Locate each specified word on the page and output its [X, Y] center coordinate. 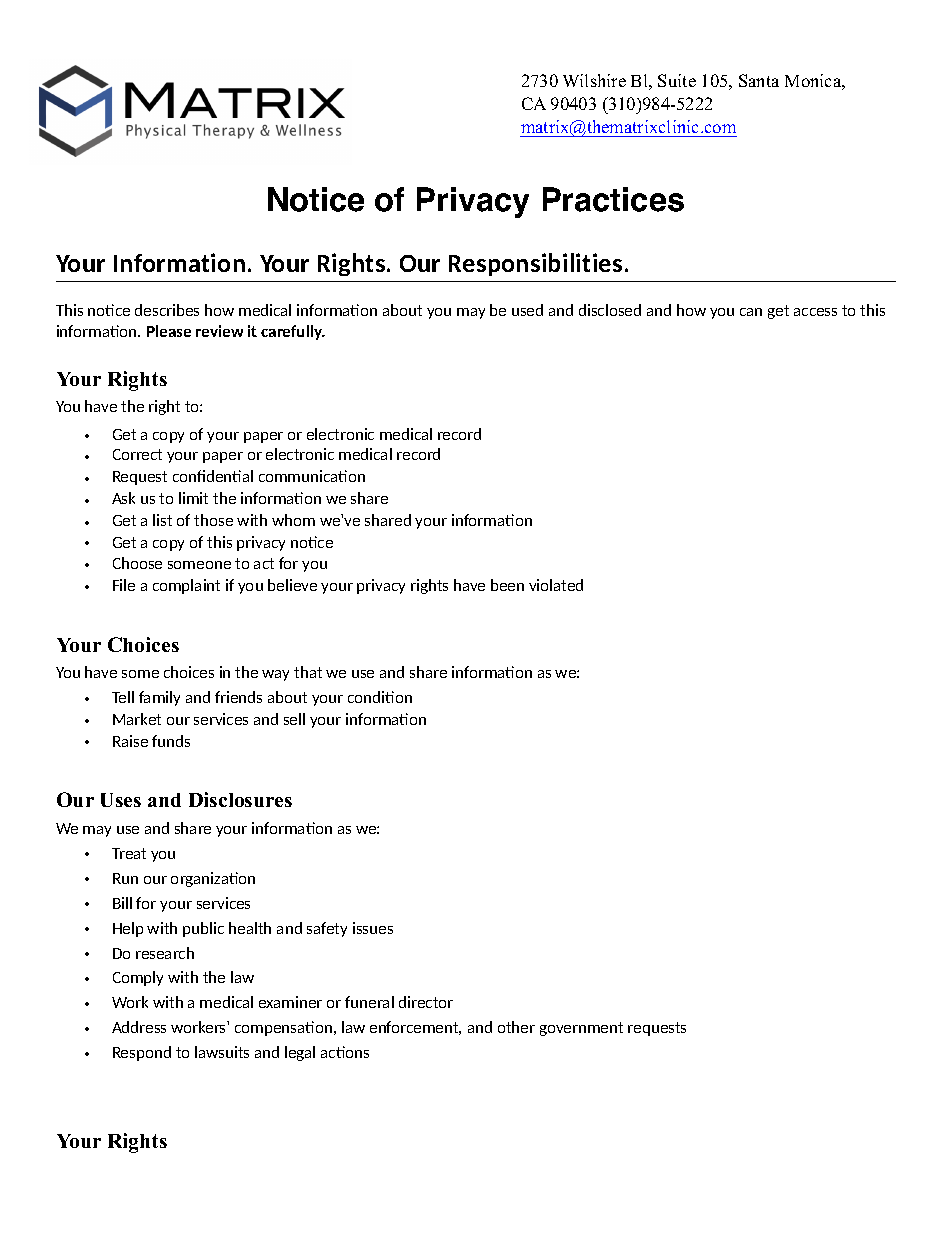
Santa [759, 80]
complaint [186, 586]
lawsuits [222, 1052]
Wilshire [594, 80]
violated [556, 585]
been [507, 585]
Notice [316, 199]
